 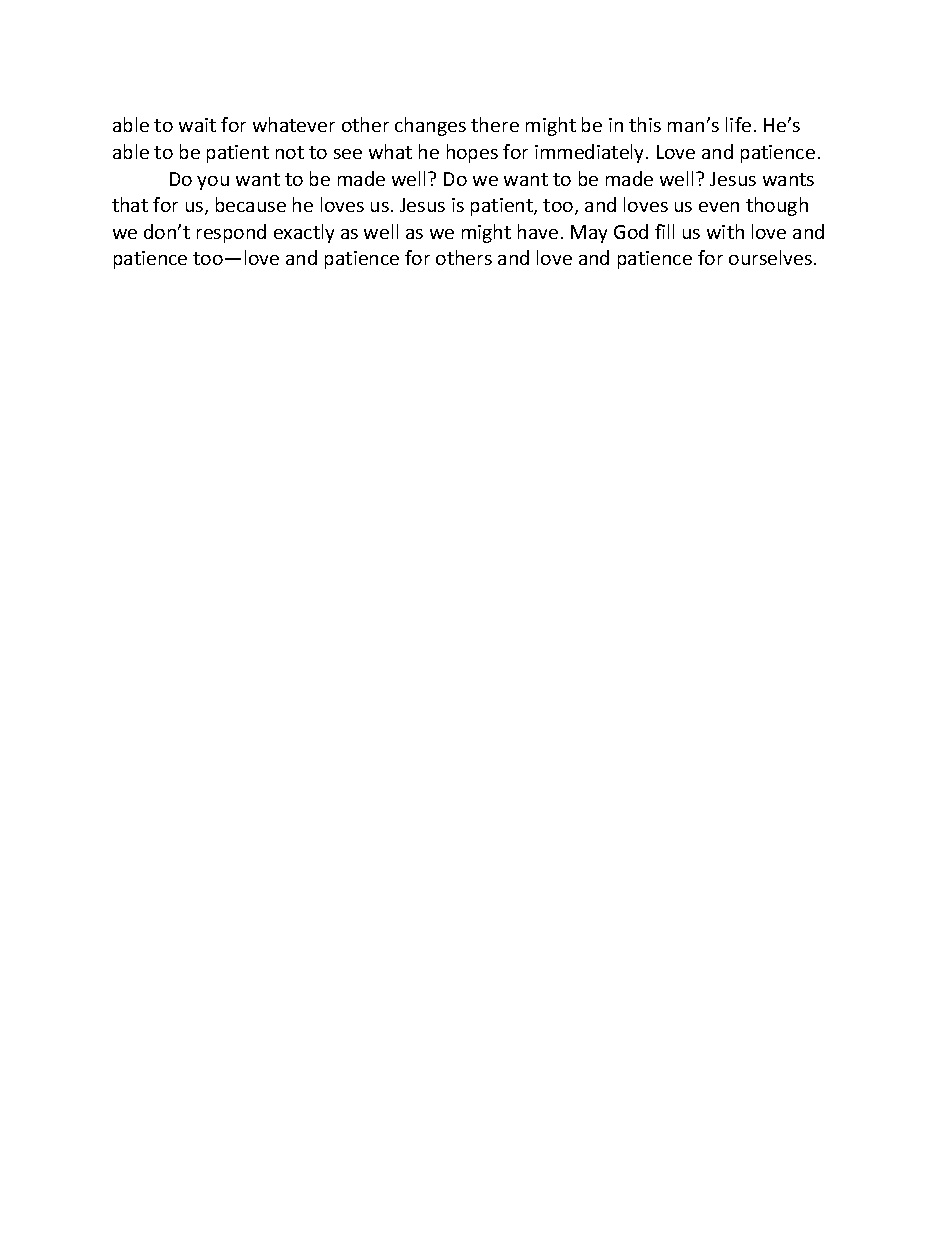 I want to click on respond, so click(x=231, y=233).
